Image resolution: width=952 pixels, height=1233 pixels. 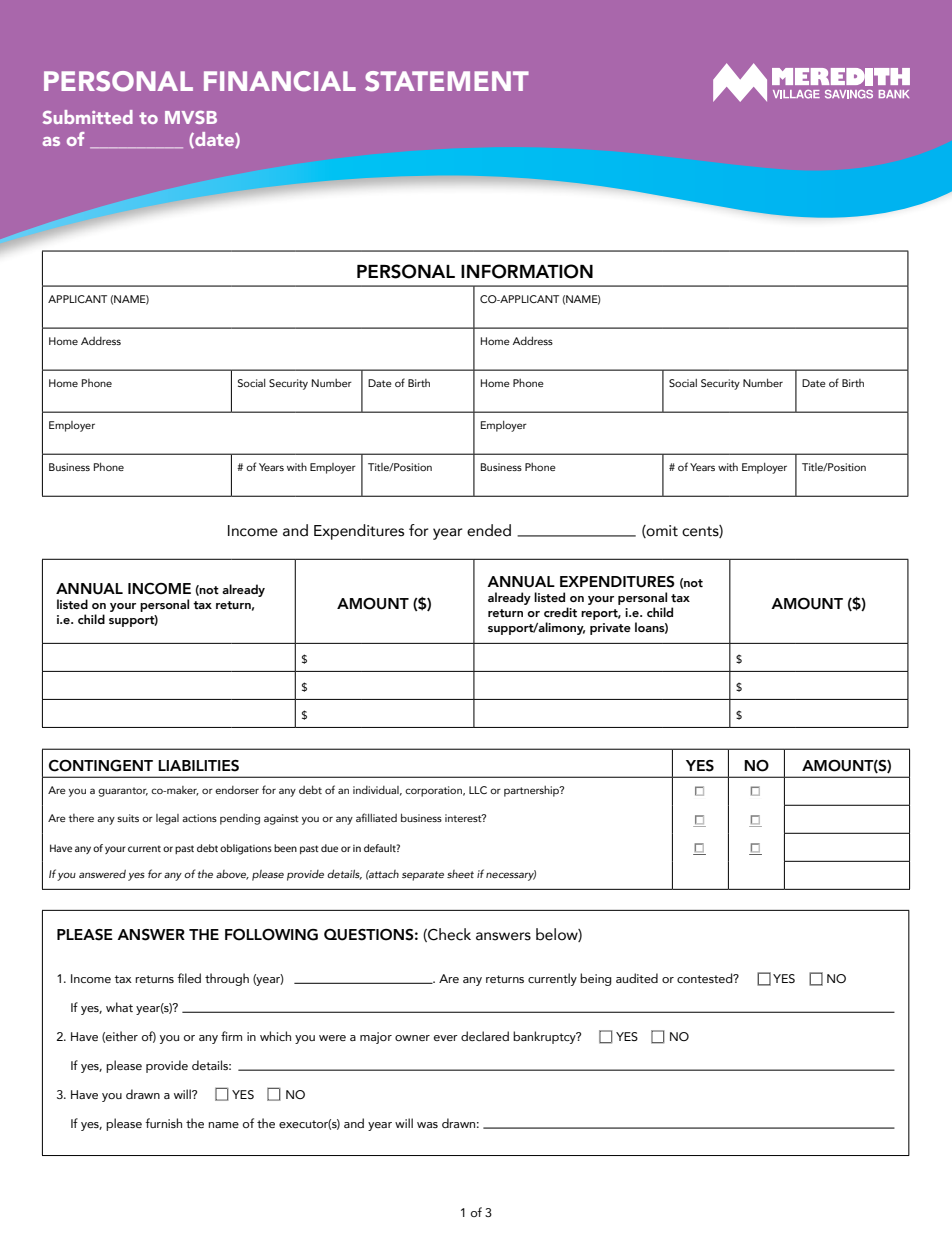 I want to click on ended, so click(x=489, y=530).
